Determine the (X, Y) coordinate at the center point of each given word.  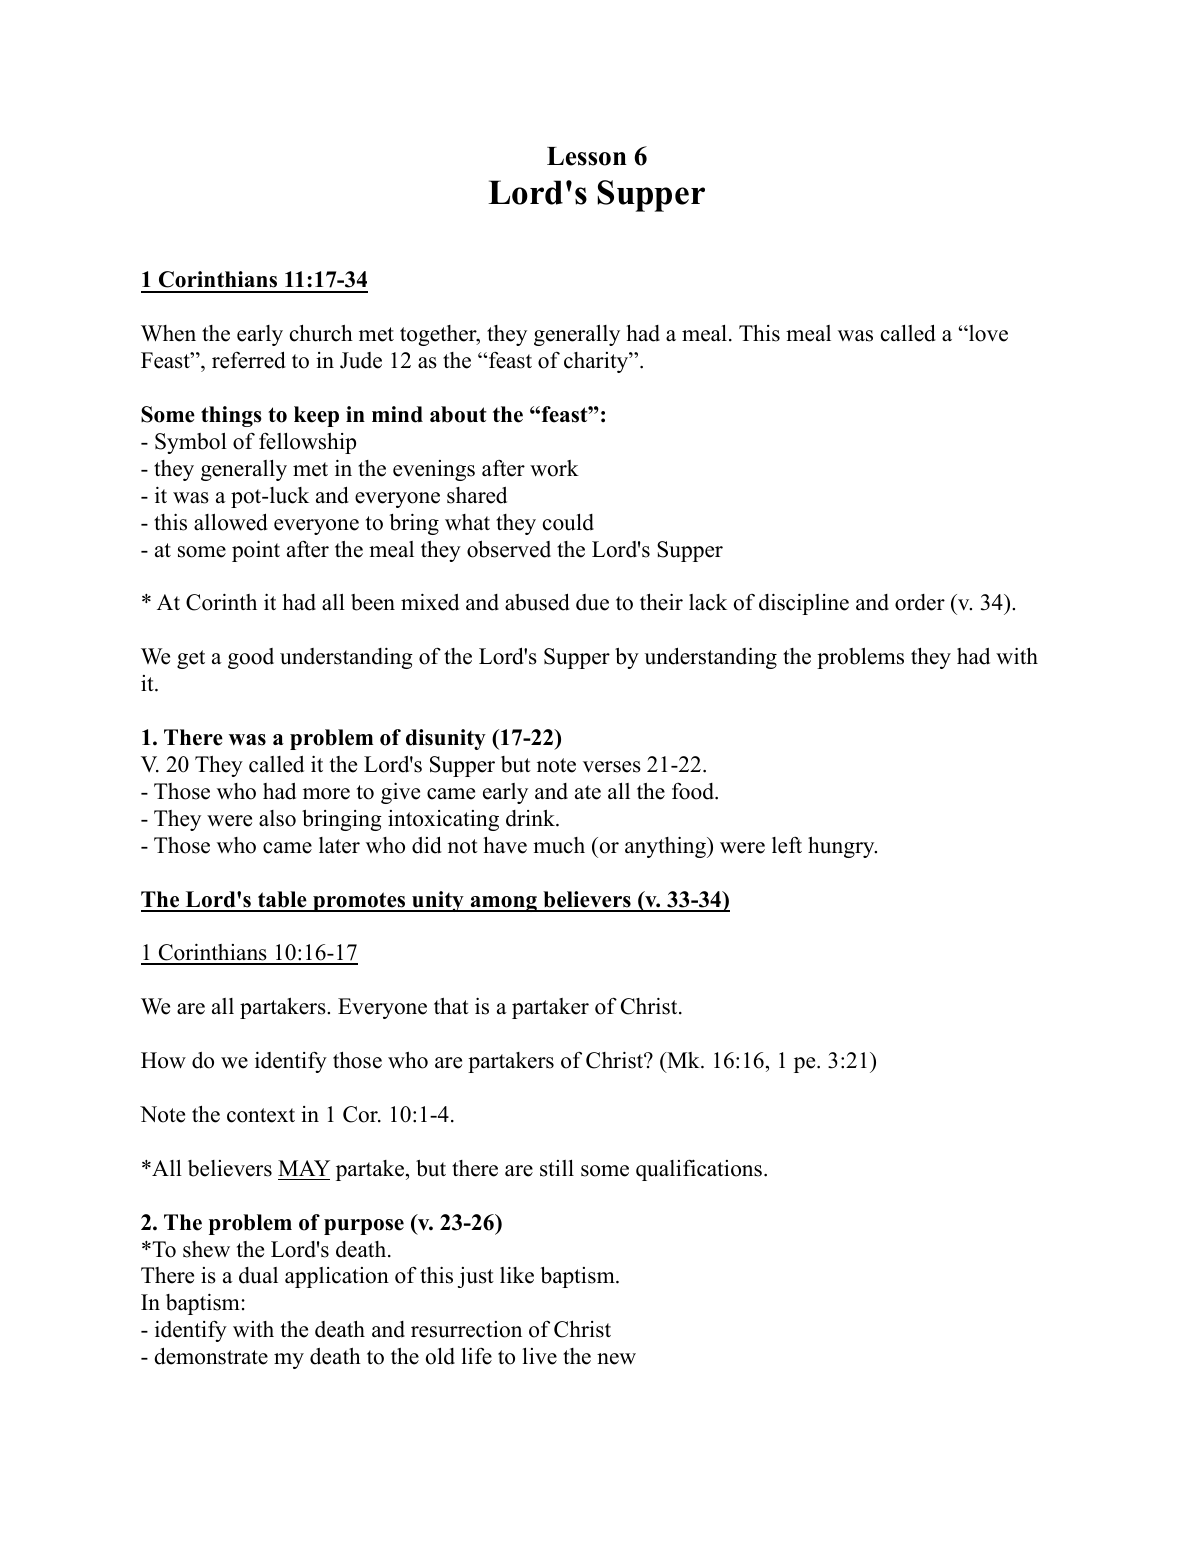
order (920, 602)
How (163, 1060)
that (451, 1006)
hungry (842, 847)
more (326, 794)
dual (258, 1275)
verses (612, 767)
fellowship (307, 443)
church (321, 333)
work (554, 468)
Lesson (587, 156)
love (987, 333)
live (540, 1356)
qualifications (699, 1170)
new (616, 1359)
